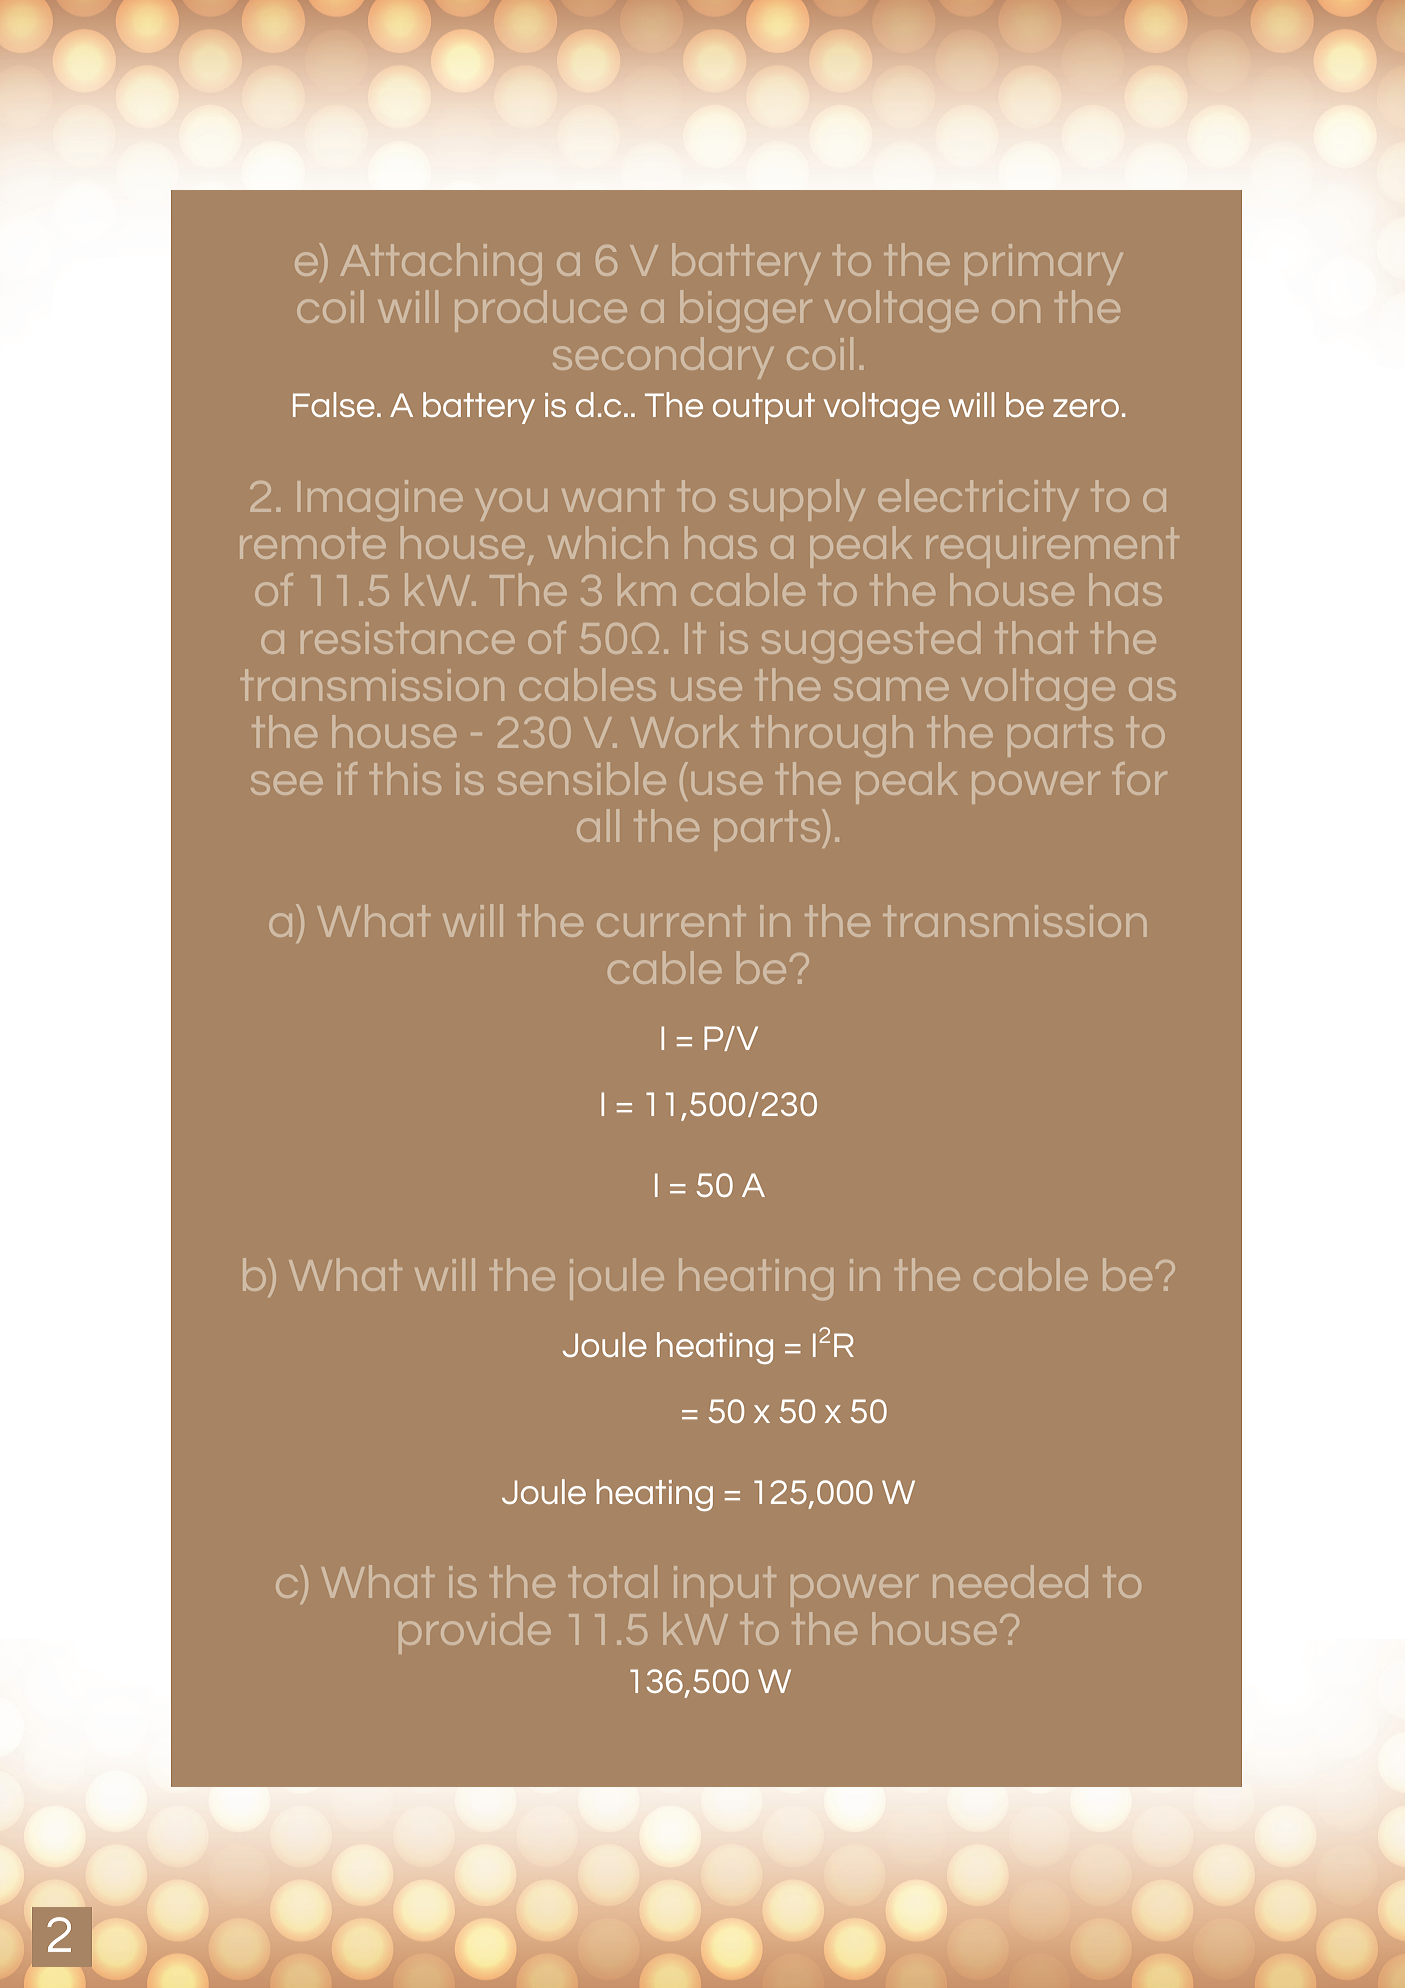 The width and height of the image is (1405, 1988). Describe the element at coordinates (1036, 637) in the image. I see `that` at that location.
